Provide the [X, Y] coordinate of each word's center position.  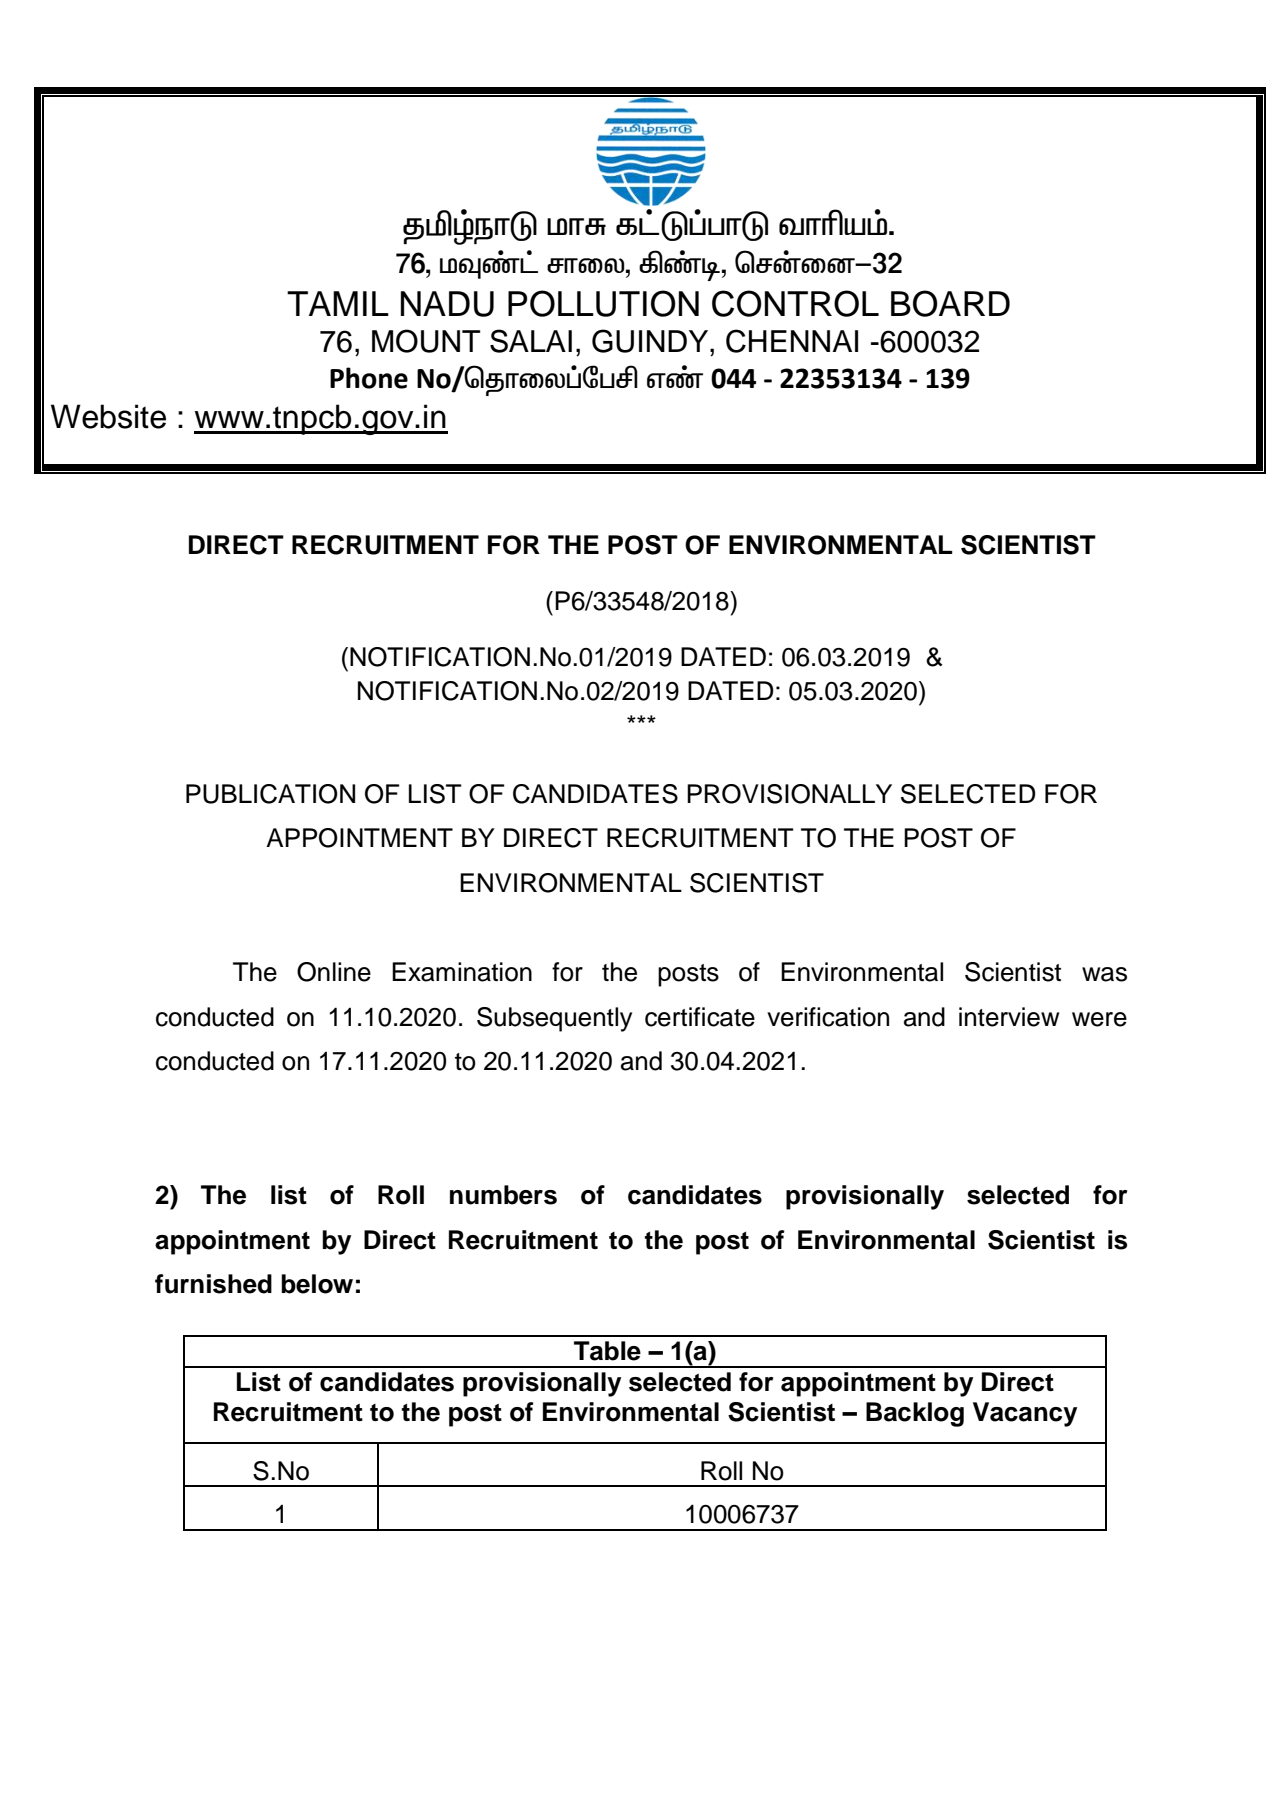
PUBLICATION [270, 794]
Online [334, 972]
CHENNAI [792, 341]
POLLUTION [603, 303]
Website [108, 416]
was [1104, 974]
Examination [462, 972]
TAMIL [338, 303]
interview [1009, 1017]
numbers [503, 1195]
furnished [213, 1284]
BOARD [950, 303]
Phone [369, 378]
